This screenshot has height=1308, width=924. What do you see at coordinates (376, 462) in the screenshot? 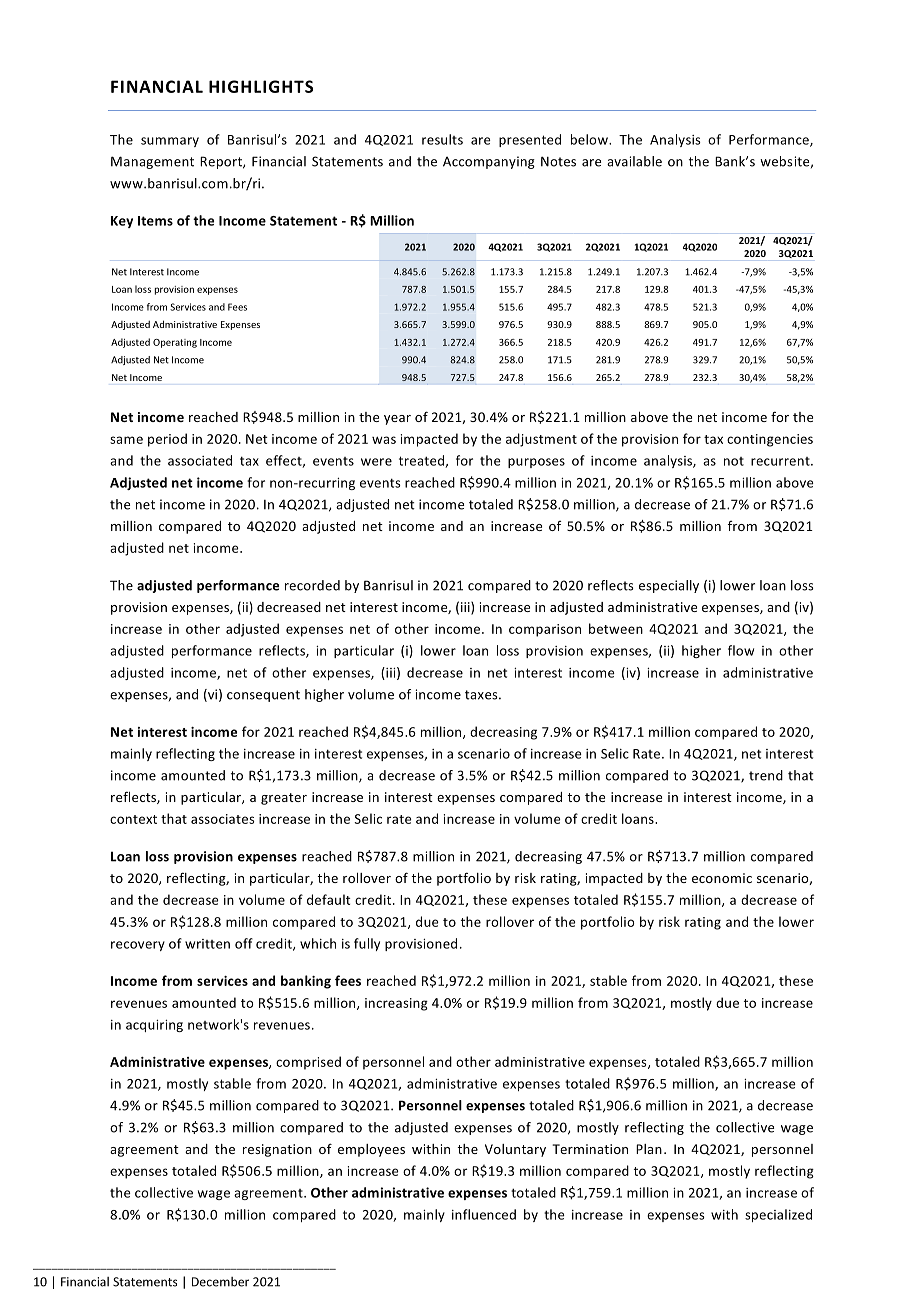
I see `were` at bounding box center [376, 462].
